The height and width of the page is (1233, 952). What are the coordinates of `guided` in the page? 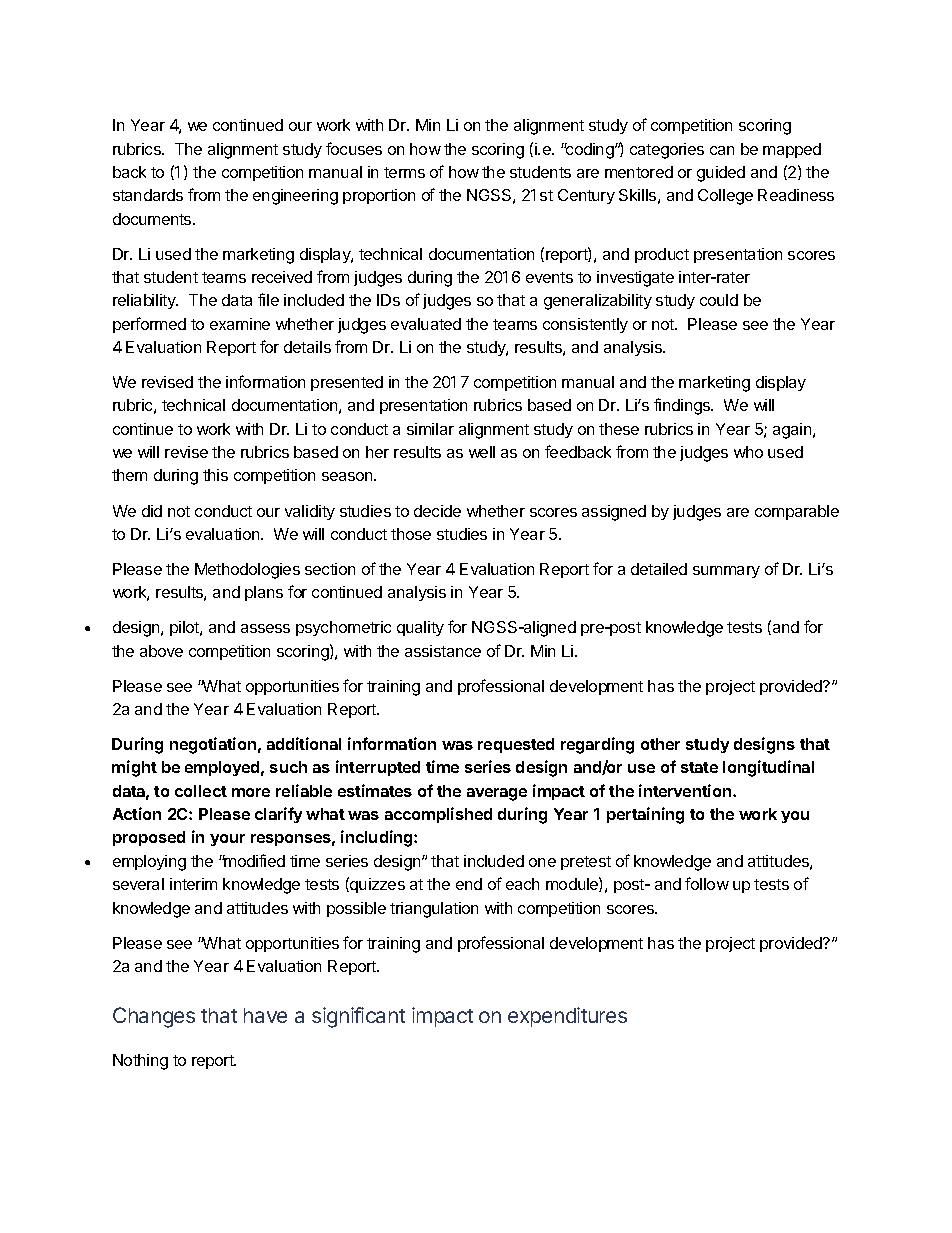 It's located at (721, 174).
